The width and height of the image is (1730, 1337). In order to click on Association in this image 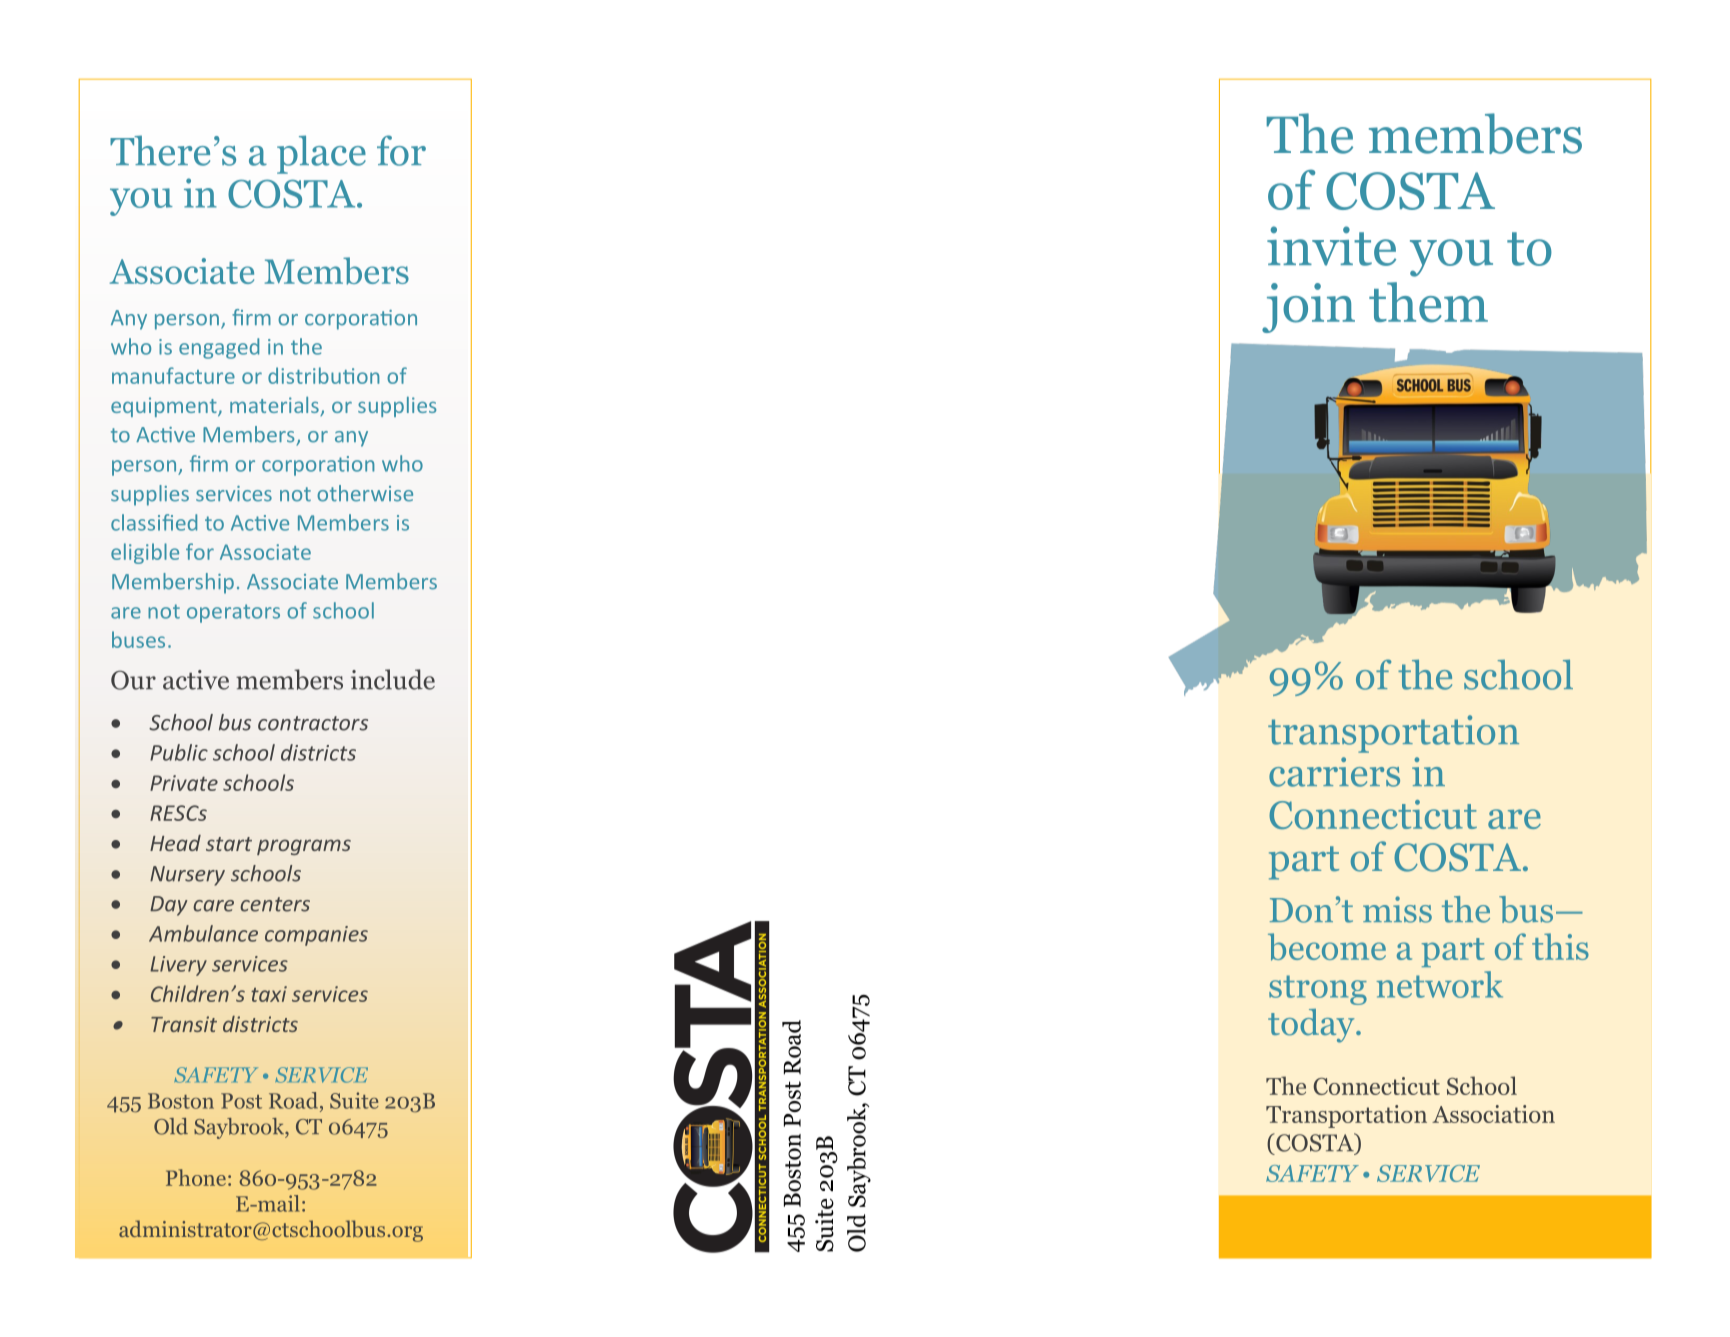, I will do `click(1493, 1114)`.
